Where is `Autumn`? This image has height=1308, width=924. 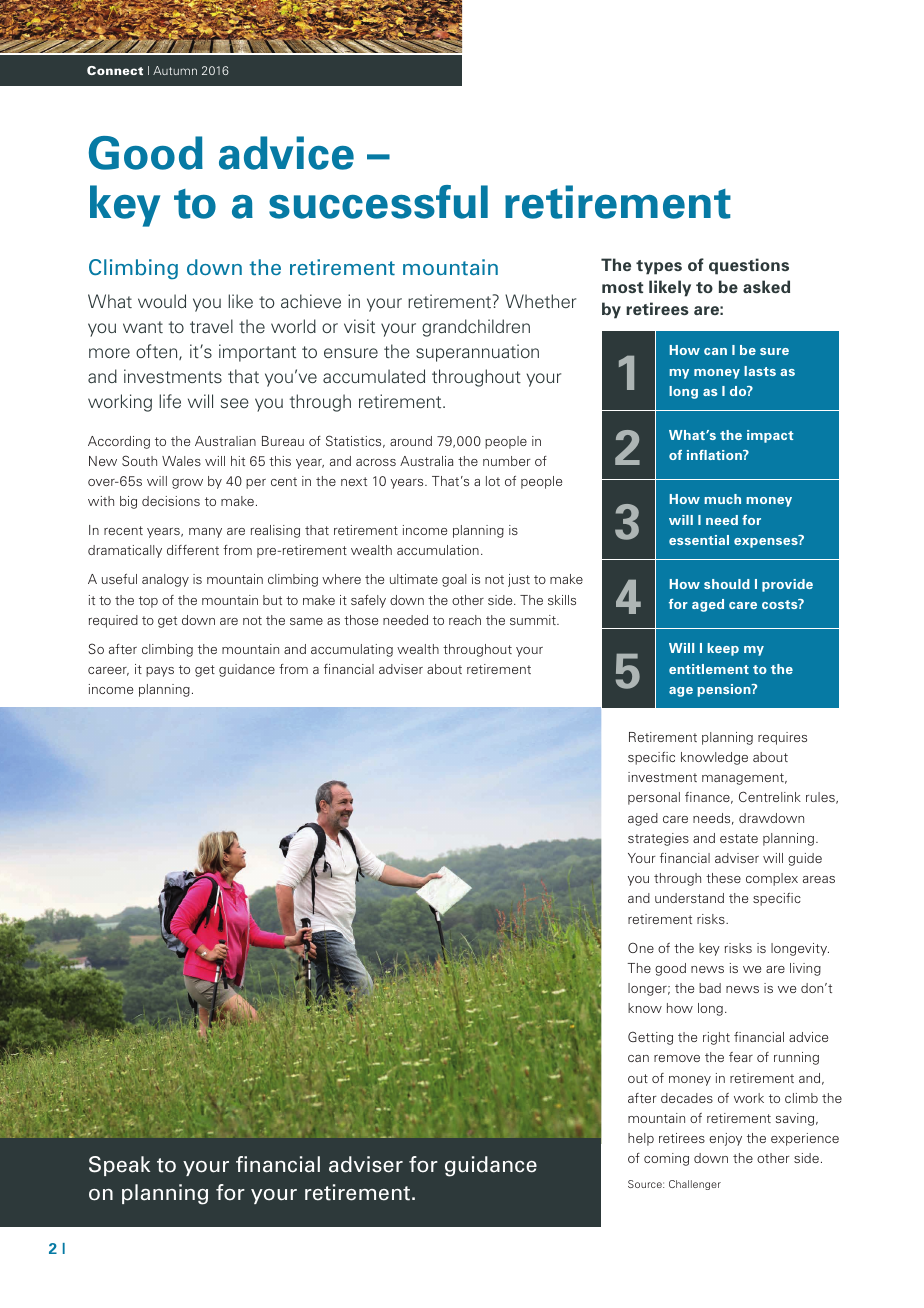
Autumn is located at coordinates (175, 70).
